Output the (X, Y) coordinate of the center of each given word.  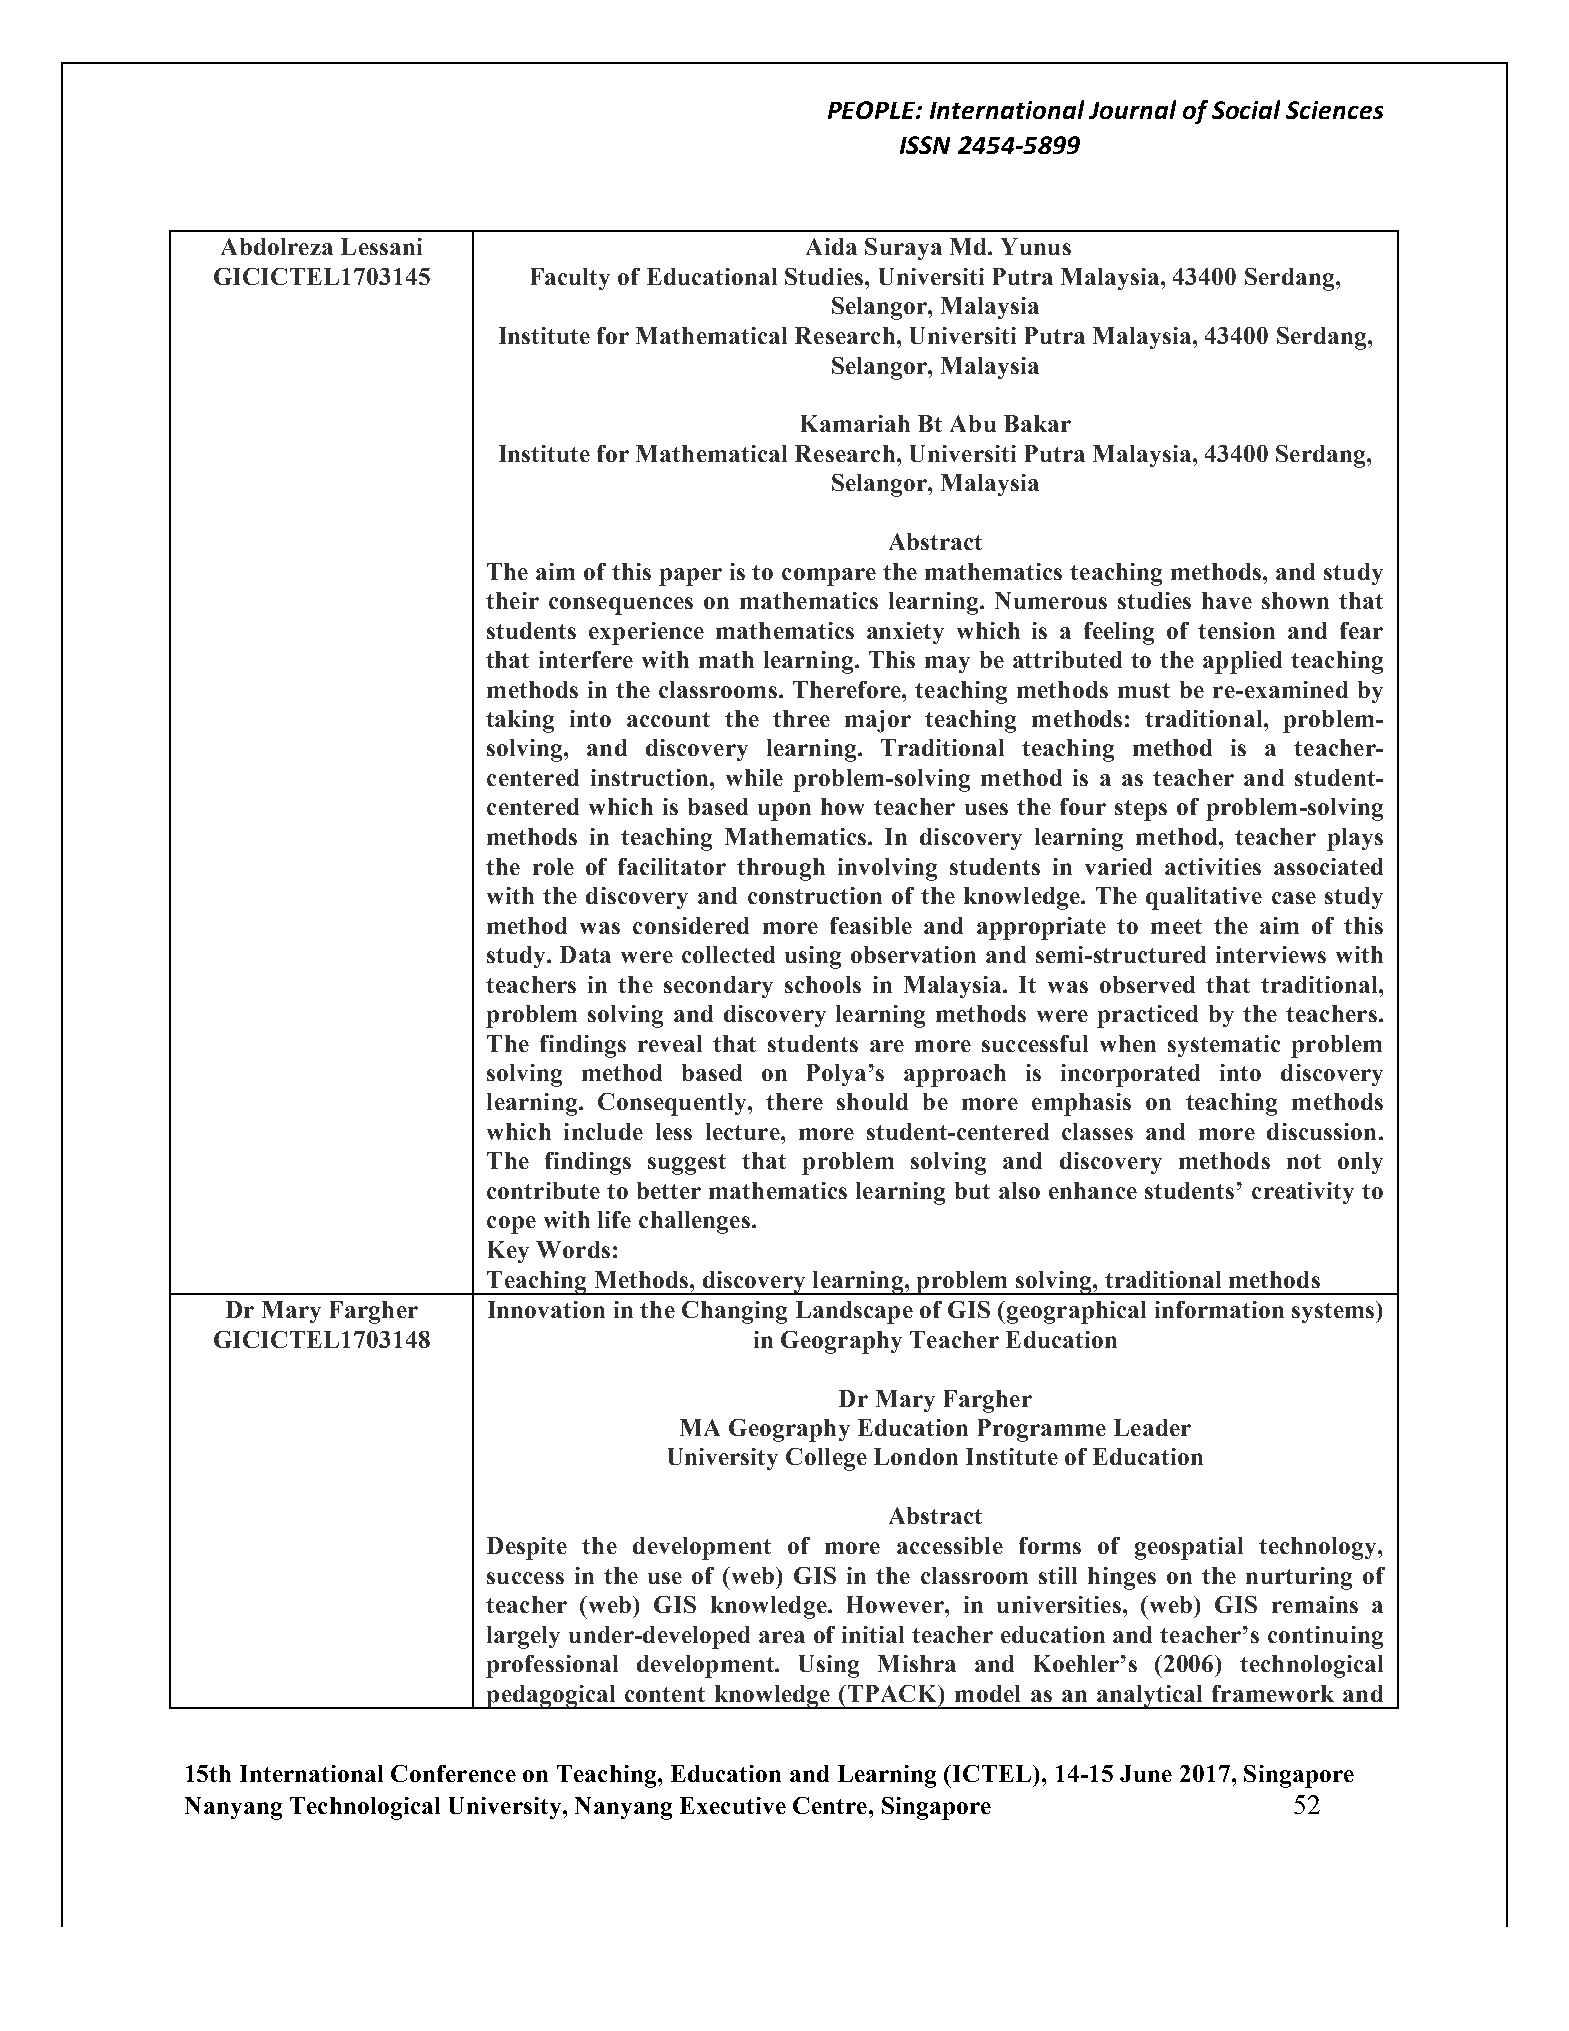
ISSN (925, 145)
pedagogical (551, 1697)
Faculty (570, 279)
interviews (1271, 954)
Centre (830, 1805)
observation (913, 954)
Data (585, 954)
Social (1246, 109)
